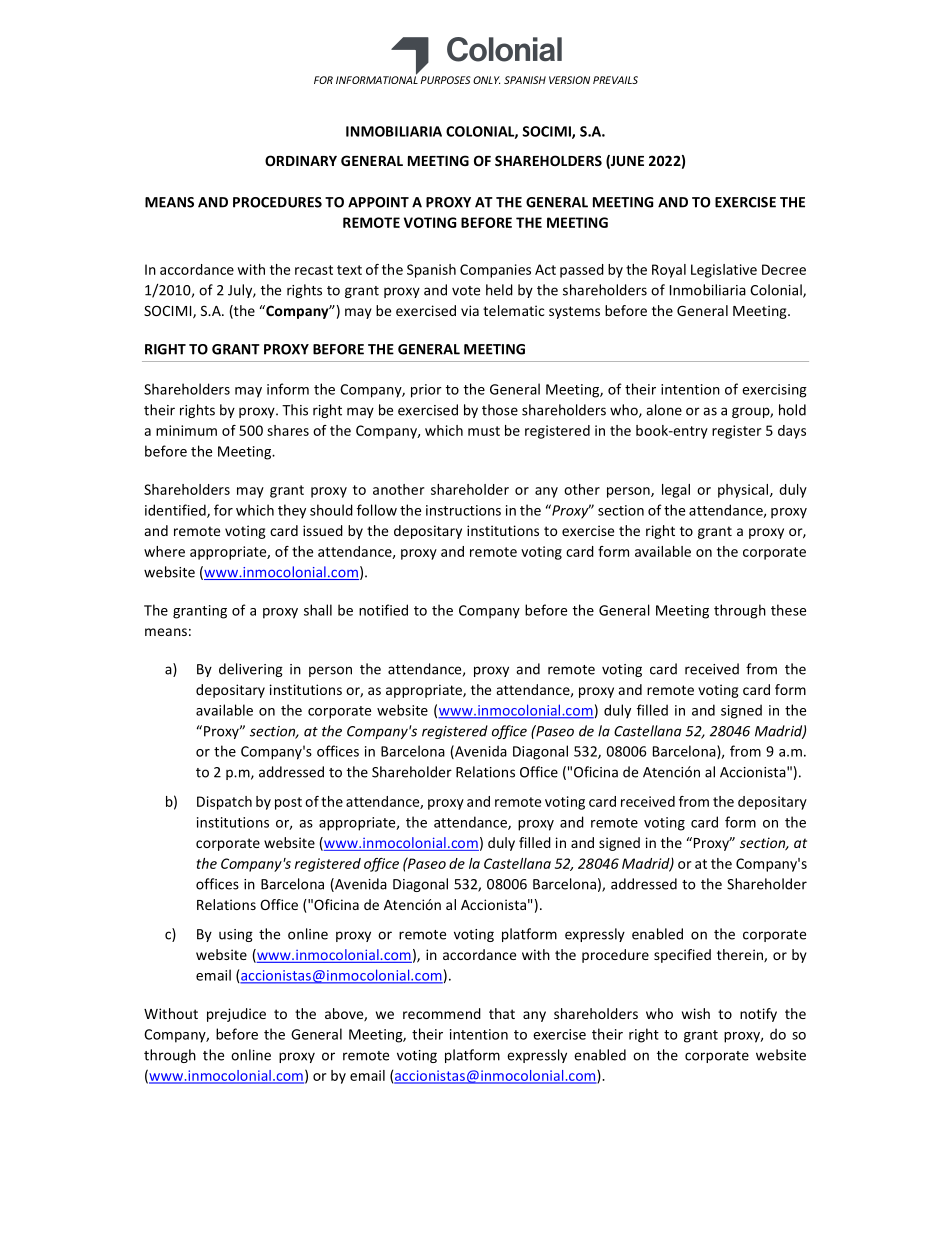 This image has width=952, height=1233. What do you see at coordinates (682, 956) in the image?
I see `specified` at bounding box center [682, 956].
